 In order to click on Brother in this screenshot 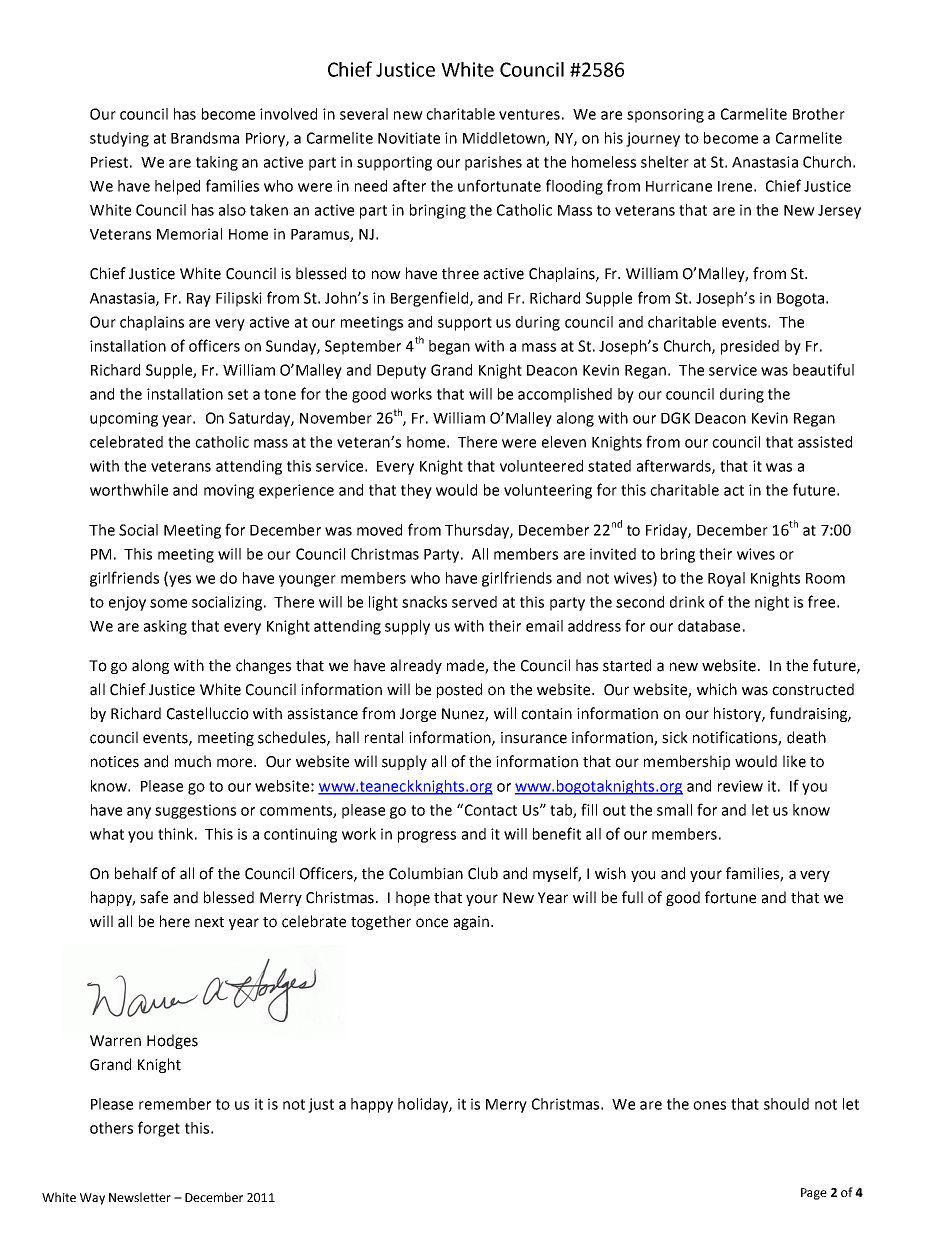, I will do `click(819, 114)`.
